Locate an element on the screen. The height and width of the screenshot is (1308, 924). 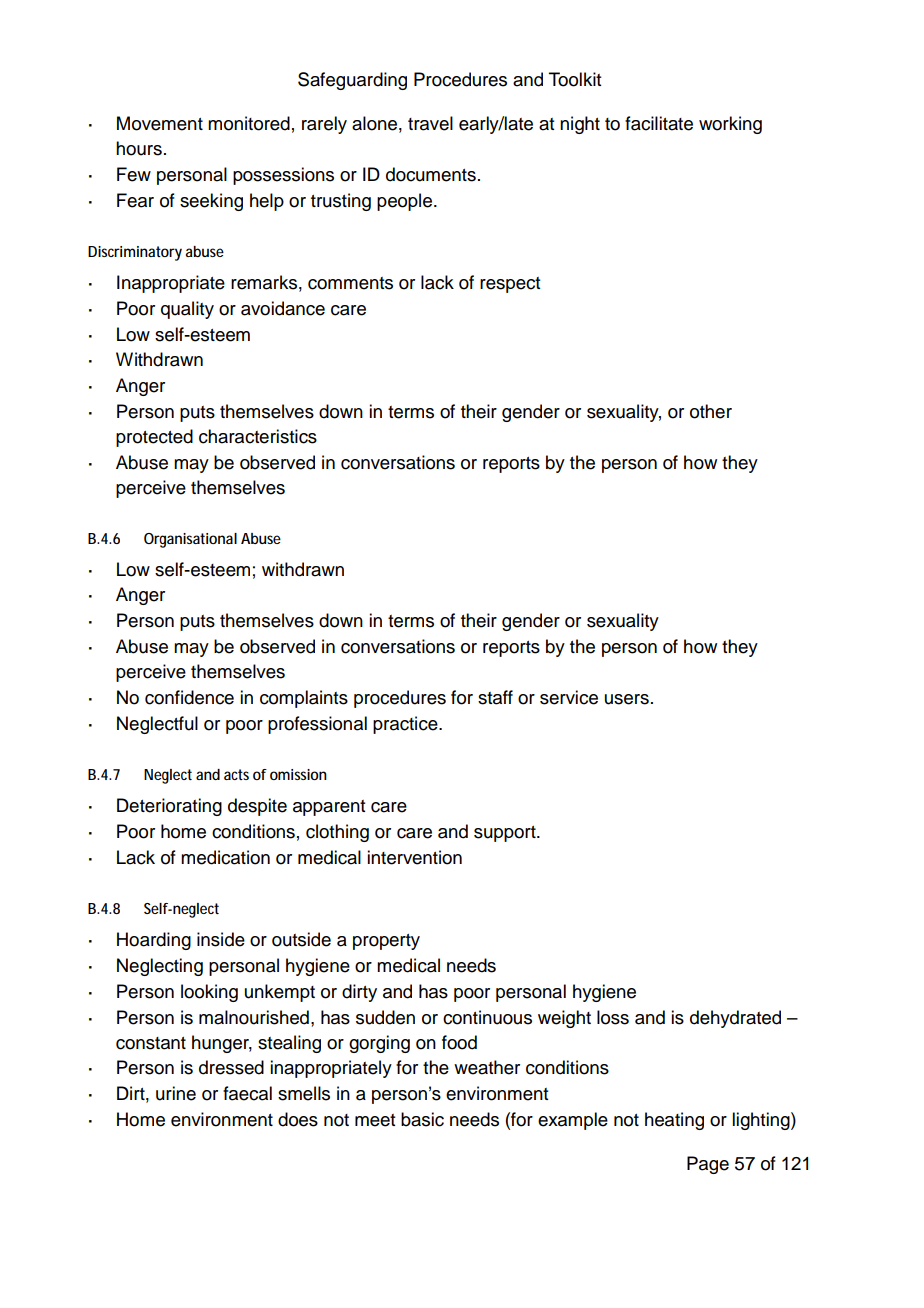
protected is located at coordinates (154, 438).
